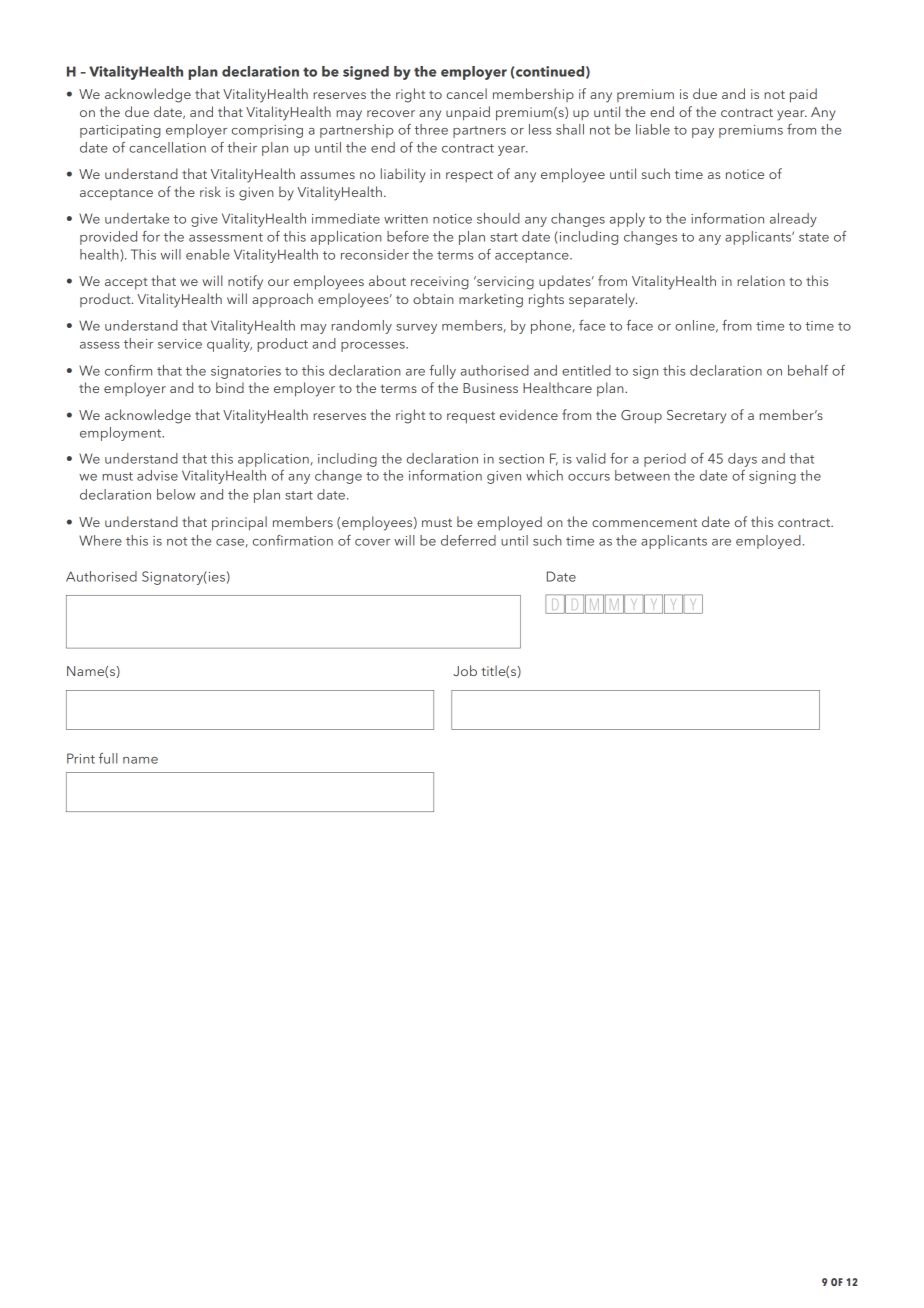  What do you see at coordinates (644, 523) in the screenshot?
I see `commencement` at bounding box center [644, 523].
